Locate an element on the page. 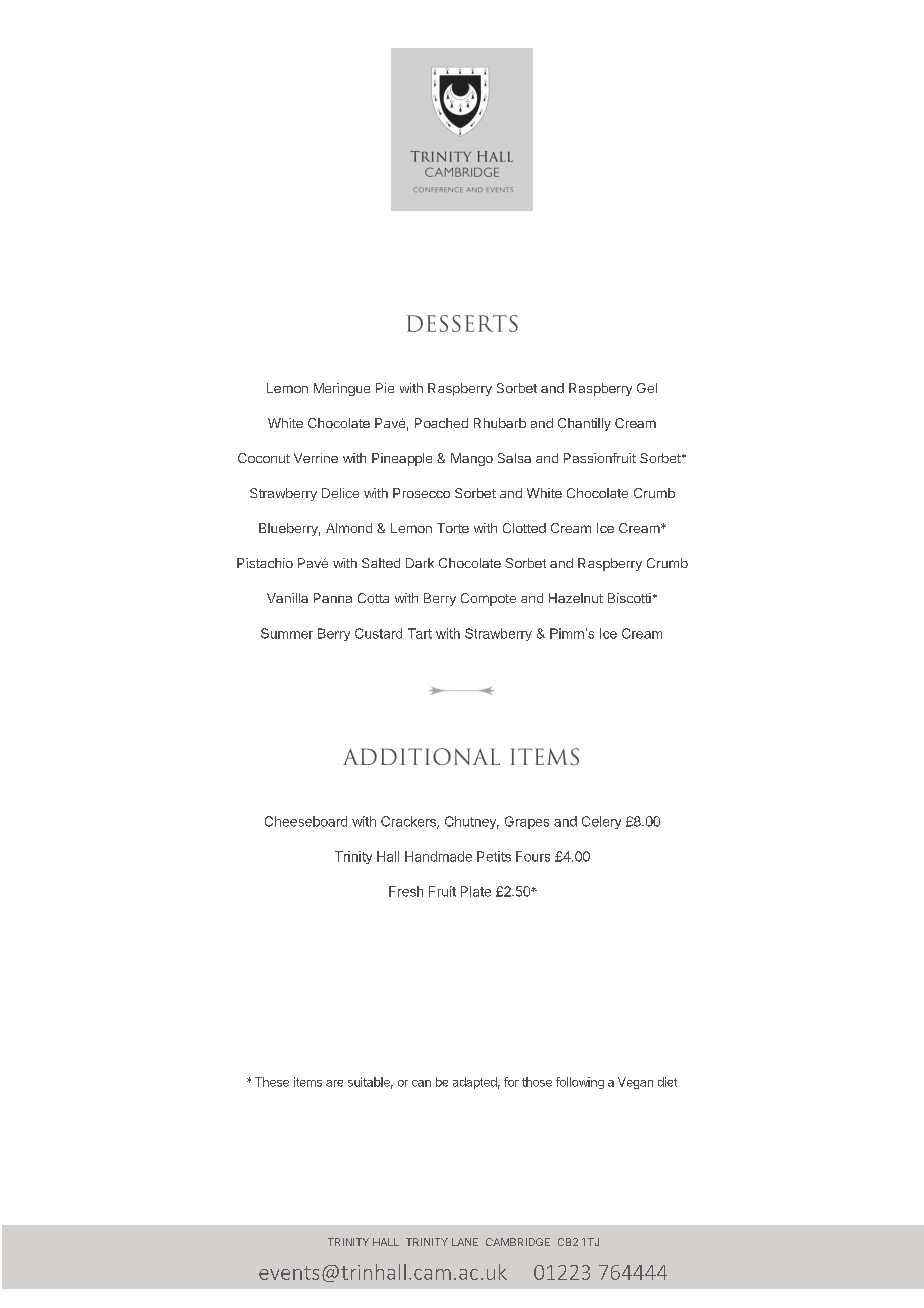 Image resolution: width=924 pixels, height=1308 pixels. Fours is located at coordinates (533, 856).
